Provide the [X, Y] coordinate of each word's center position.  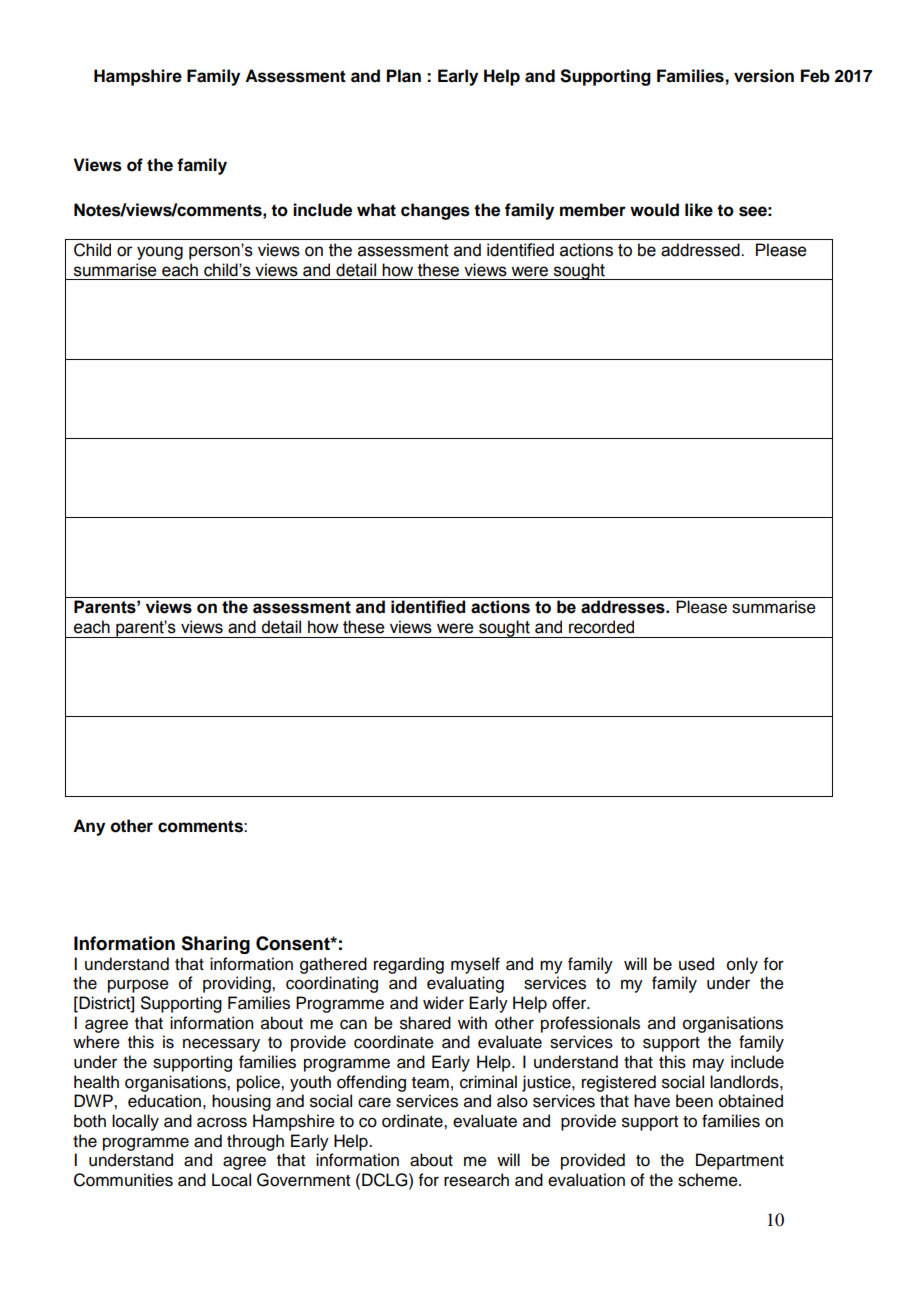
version [764, 76]
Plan [404, 76]
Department [740, 1161]
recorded [601, 627]
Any [89, 827]
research [476, 1180]
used [696, 964]
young [160, 253]
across [222, 1122]
